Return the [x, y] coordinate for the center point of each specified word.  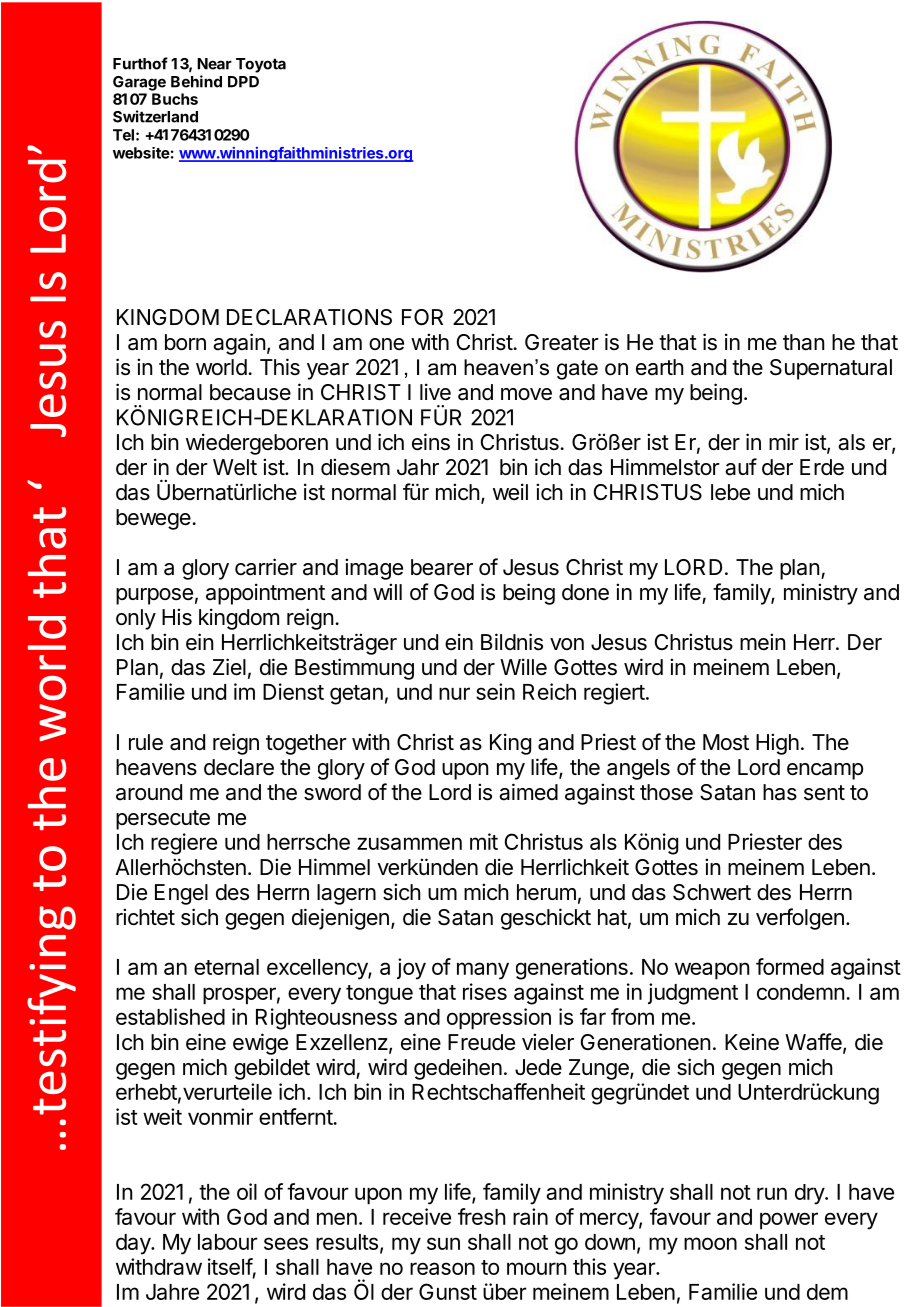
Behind [196, 81]
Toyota [261, 65]
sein [495, 691]
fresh [482, 1216]
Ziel [229, 667]
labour [228, 1242]
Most [726, 742]
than [803, 342]
